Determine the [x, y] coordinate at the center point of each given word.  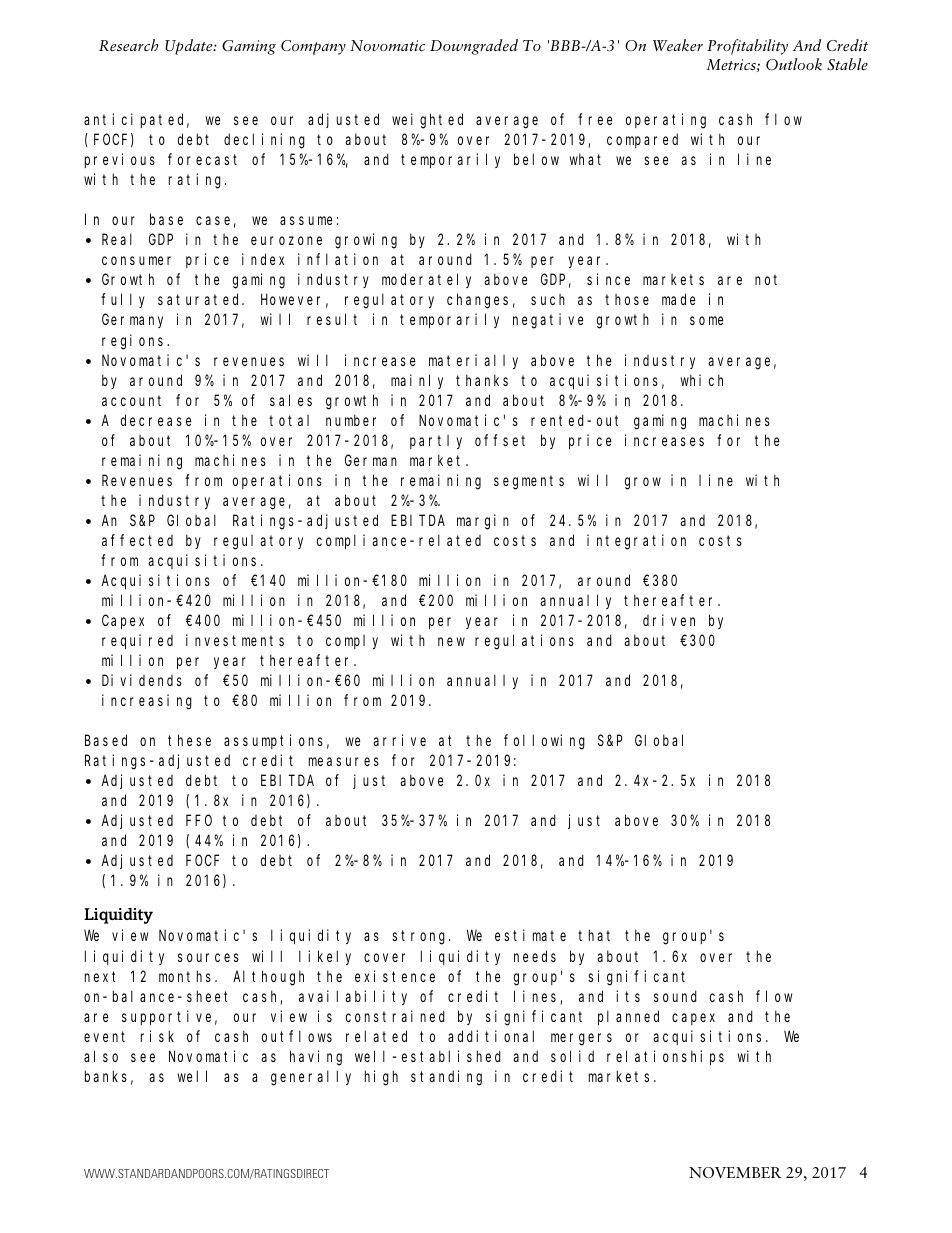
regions [135, 342]
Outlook [794, 64]
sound [675, 996]
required [137, 641]
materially [473, 361]
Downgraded [474, 47]
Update [190, 47]
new [451, 641]
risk [157, 1036]
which [702, 380]
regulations [524, 642]
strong [421, 938]
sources [208, 957]
